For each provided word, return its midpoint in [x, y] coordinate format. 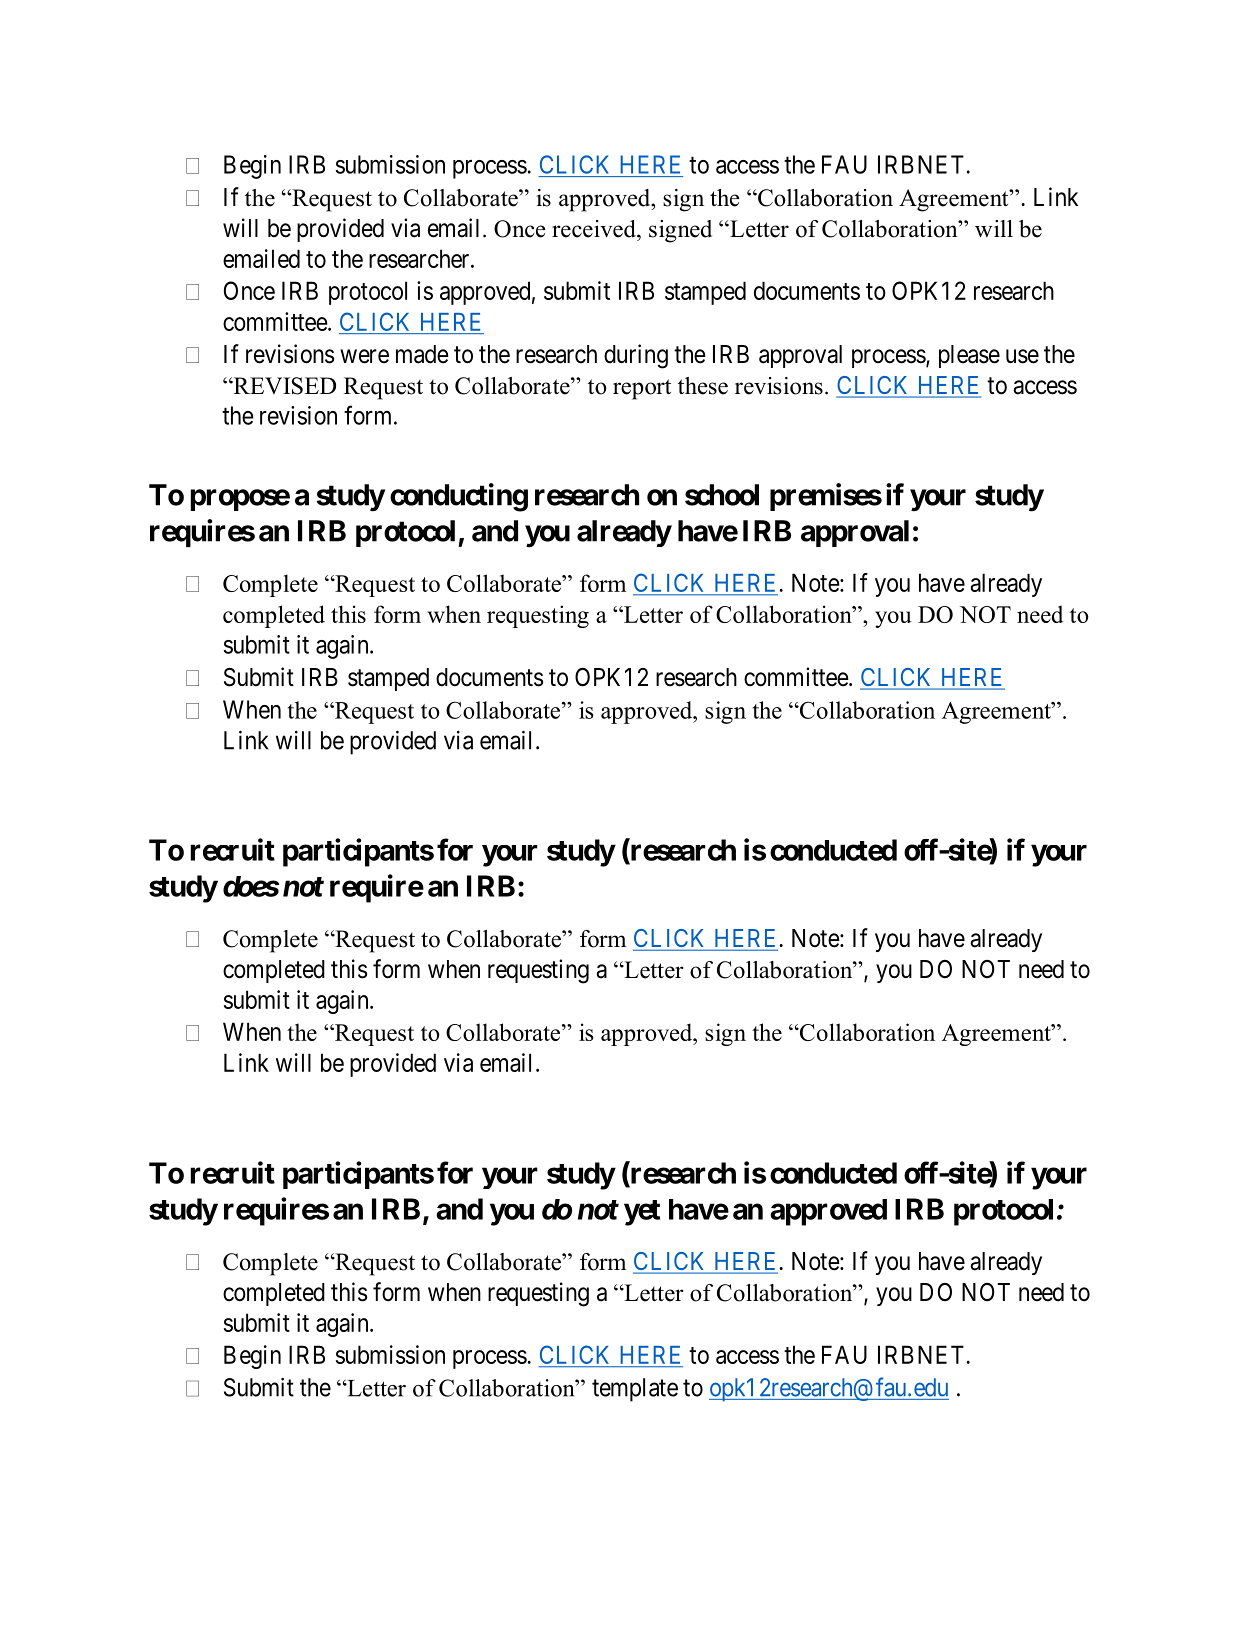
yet [642, 1213]
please [969, 356]
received [595, 229]
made [422, 354]
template [635, 1390]
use [1022, 356]
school [722, 495]
